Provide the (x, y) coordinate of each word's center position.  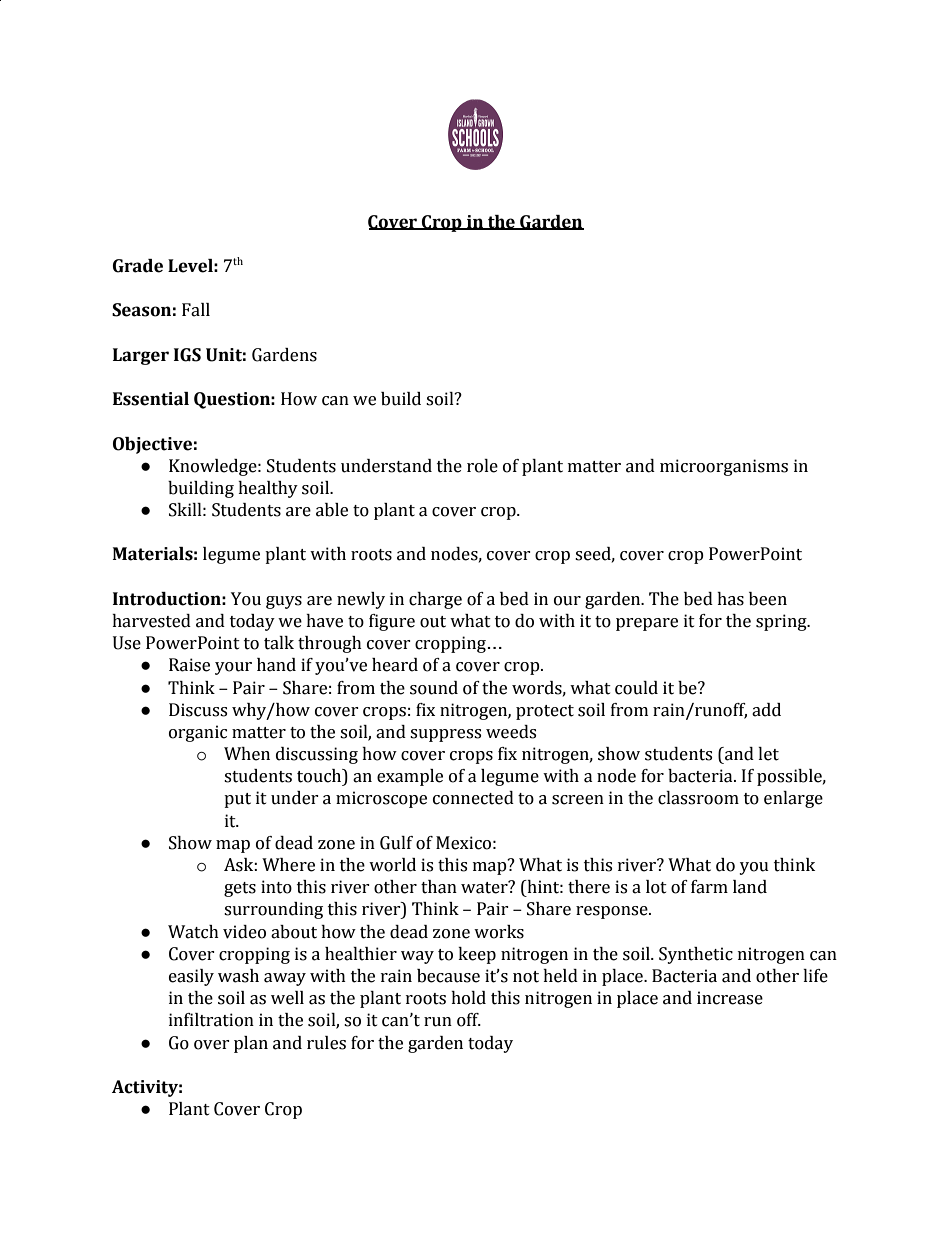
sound (434, 688)
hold (468, 998)
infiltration (211, 1020)
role (482, 466)
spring (782, 622)
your (233, 668)
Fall (196, 310)
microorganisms (724, 467)
